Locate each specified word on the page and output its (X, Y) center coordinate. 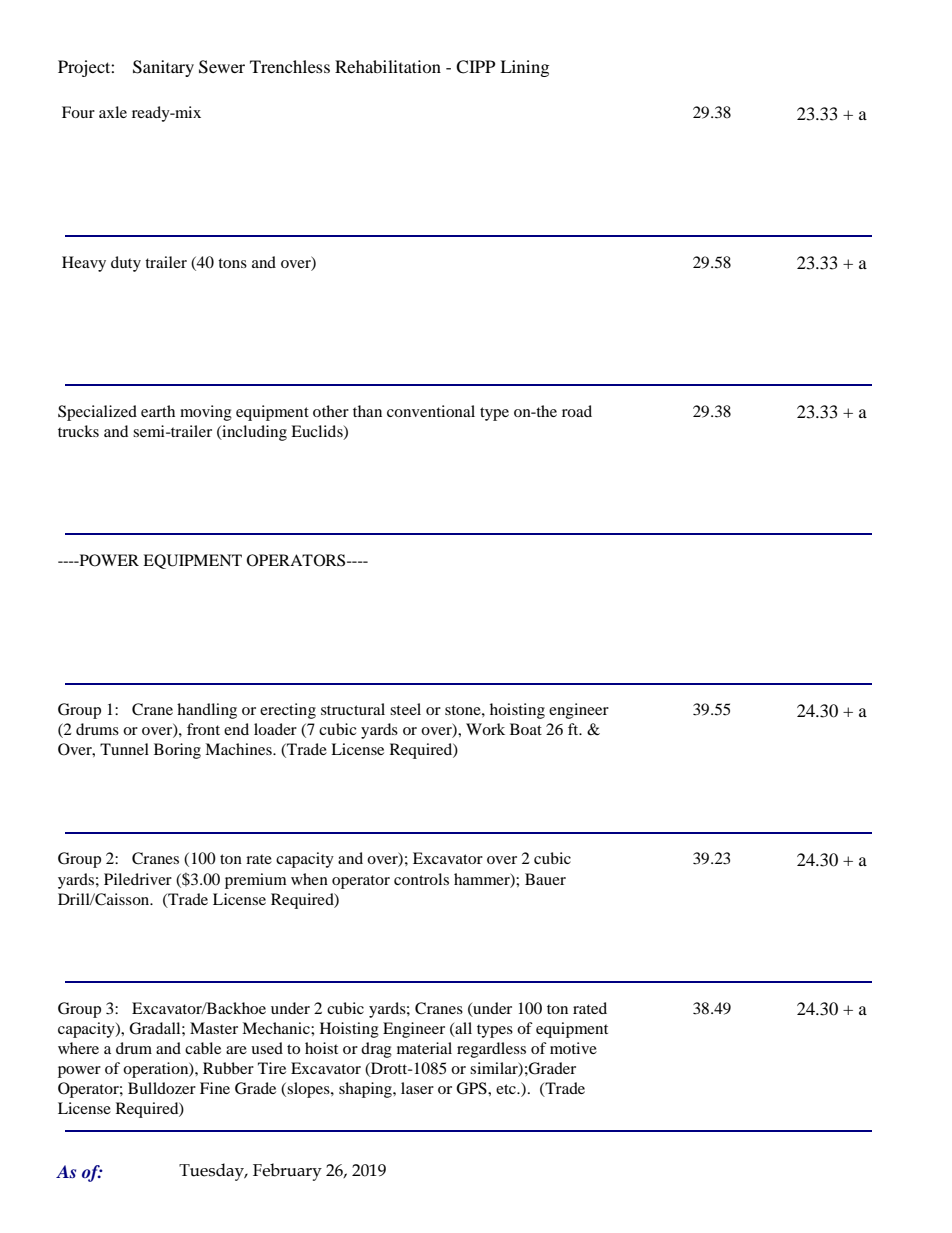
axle (113, 112)
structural (353, 709)
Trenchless (290, 66)
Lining (524, 68)
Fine (215, 1088)
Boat (526, 729)
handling (207, 711)
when (309, 879)
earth (158, 411)
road (577, 411)
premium (256, 881)
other (331, 411)
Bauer (545, 879)
